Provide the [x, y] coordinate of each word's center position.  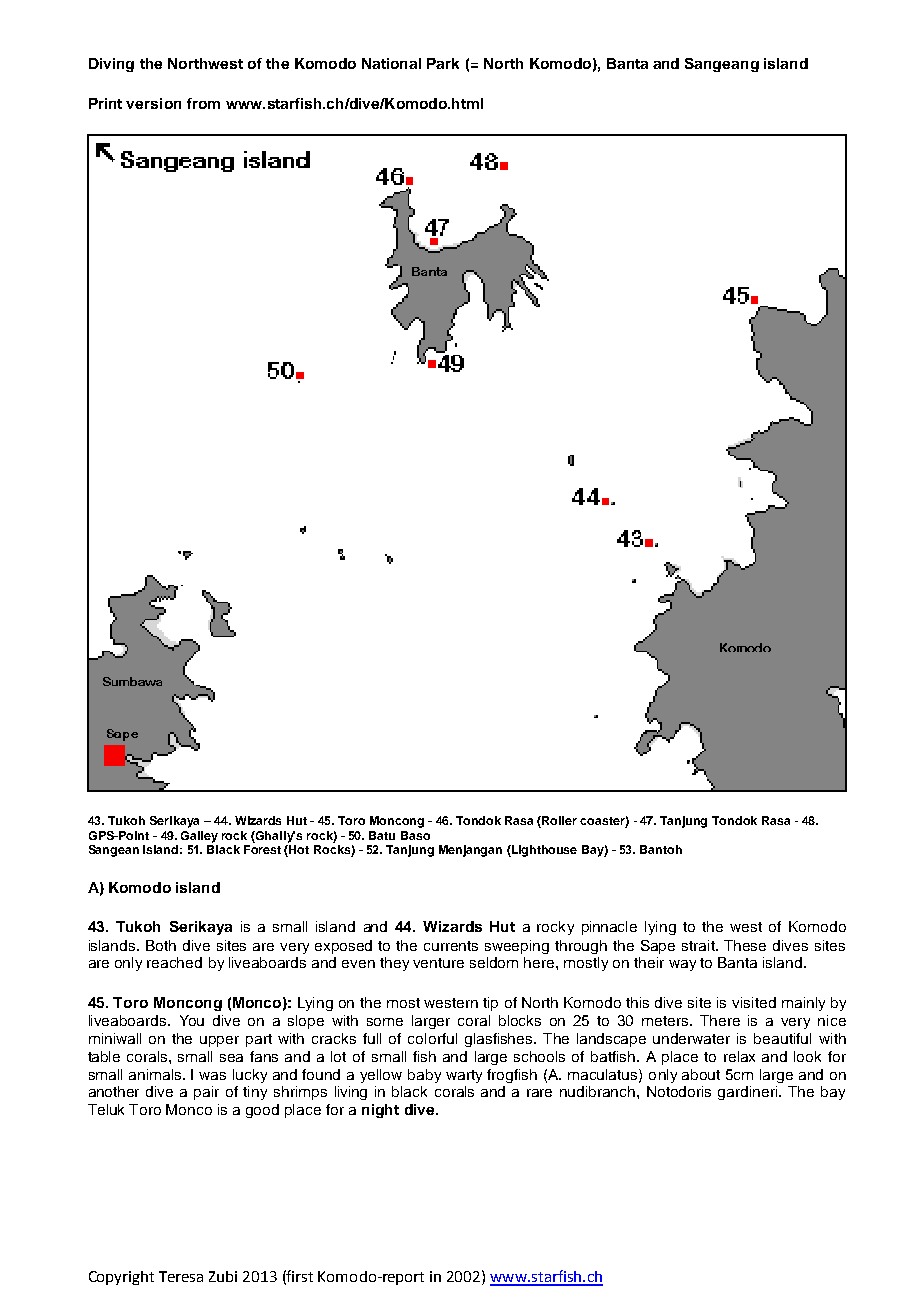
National [391, 63]
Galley [199, 837]
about [701, 1074]
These [745, 945]
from [203, 103]
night [380, 1111]
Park [443, 63]
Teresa [181, 1276]
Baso [415, 835]
